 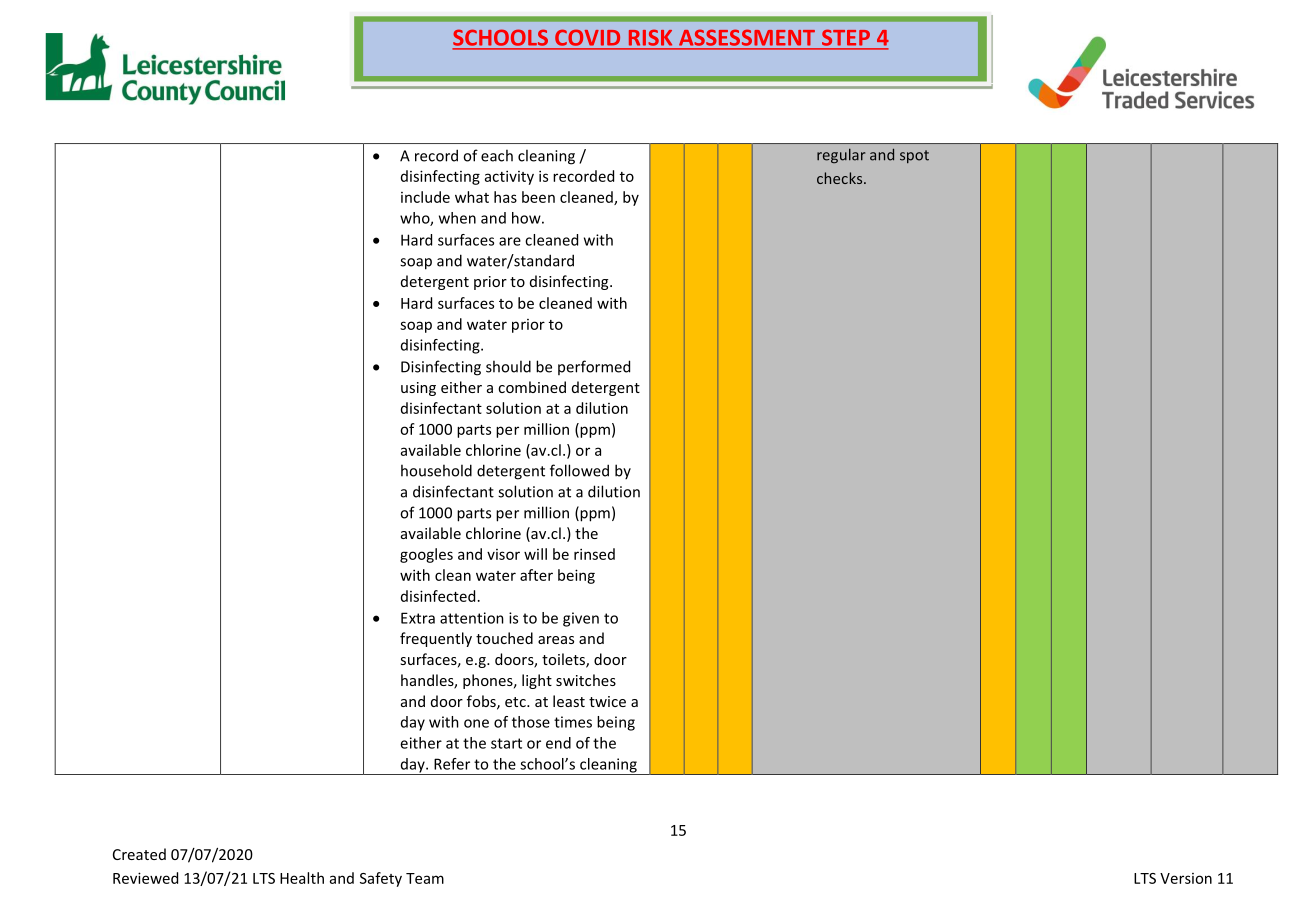 I want to click on Health, so click(x=302, y=878).
